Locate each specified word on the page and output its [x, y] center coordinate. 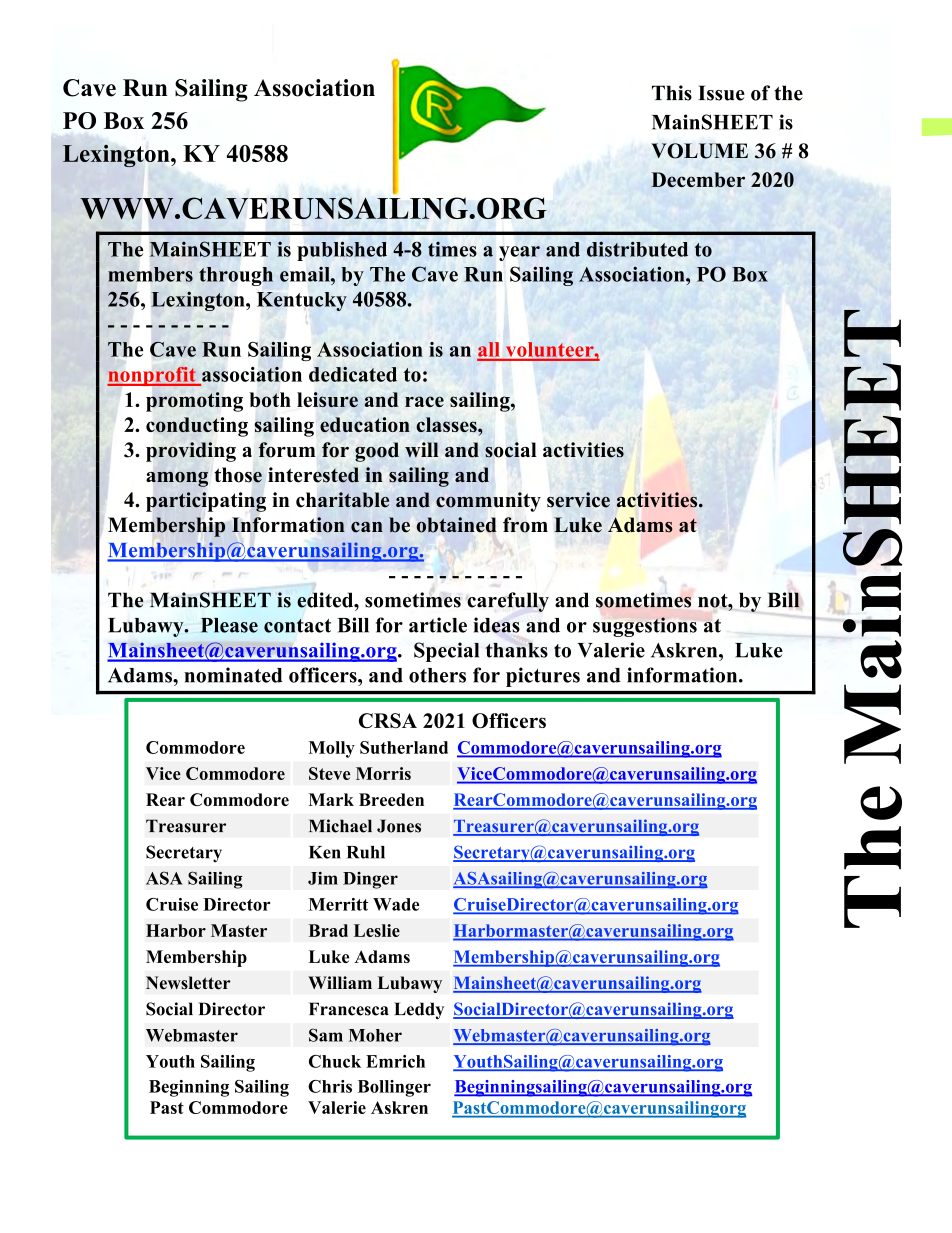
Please [229, 625]
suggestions [645, 627]
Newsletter [188, 983]
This [672, 93]
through [236, 276]
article [438, 625]
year [519, 253]
